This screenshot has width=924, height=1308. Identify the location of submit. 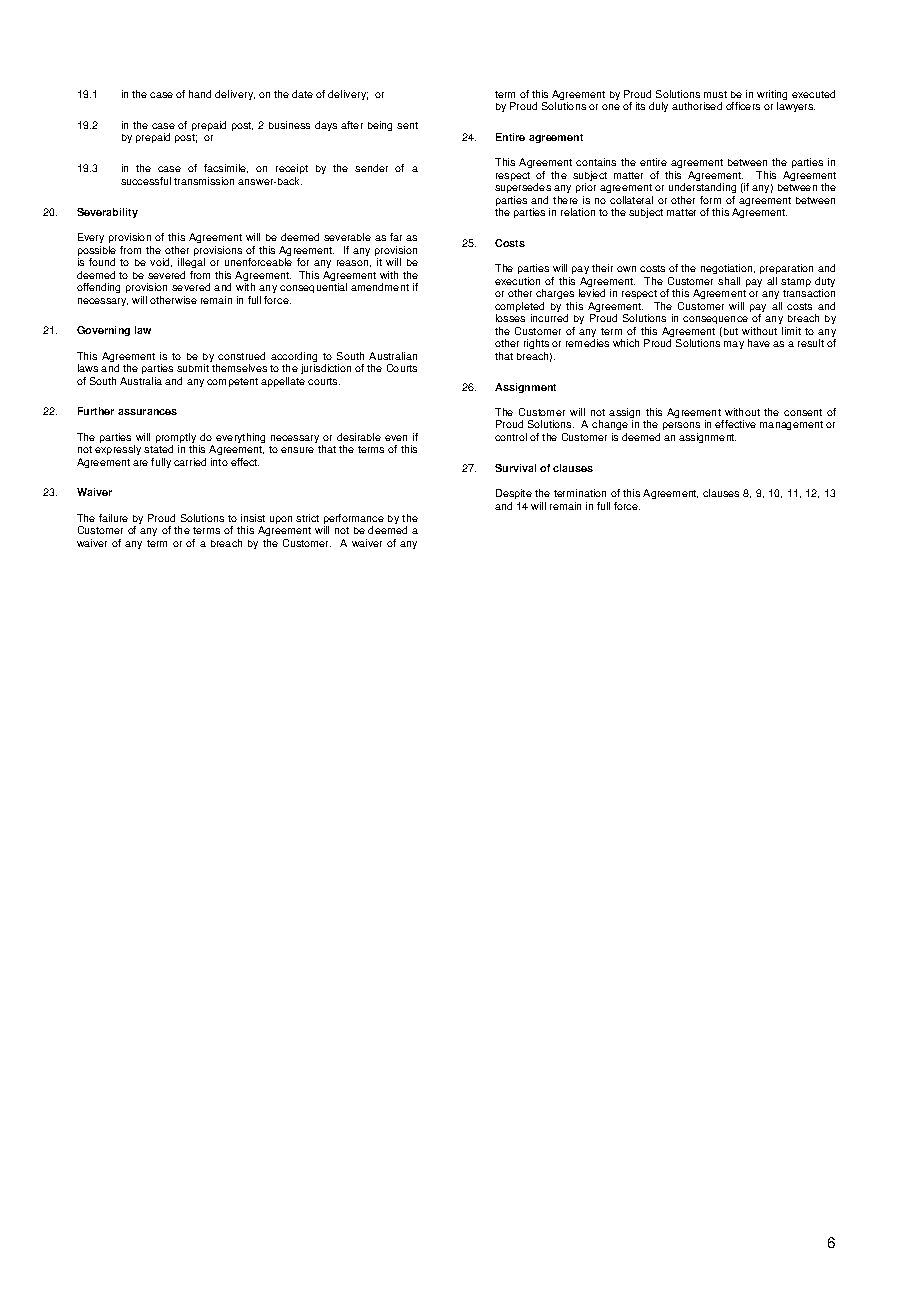
(193, 368).
